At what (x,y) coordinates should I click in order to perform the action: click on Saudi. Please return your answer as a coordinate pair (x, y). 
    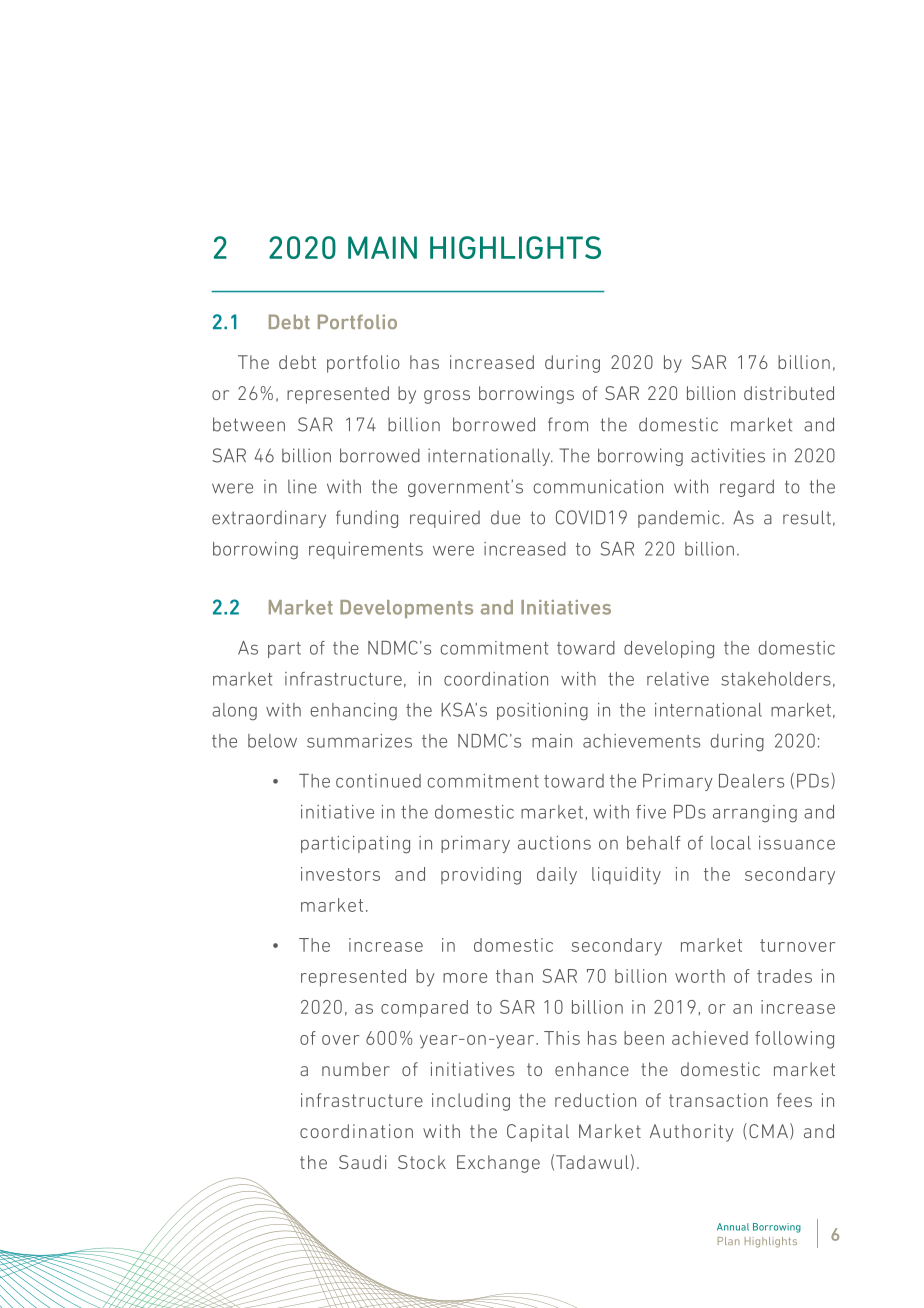
    Looking at the image, I should click on (362, 1162).
